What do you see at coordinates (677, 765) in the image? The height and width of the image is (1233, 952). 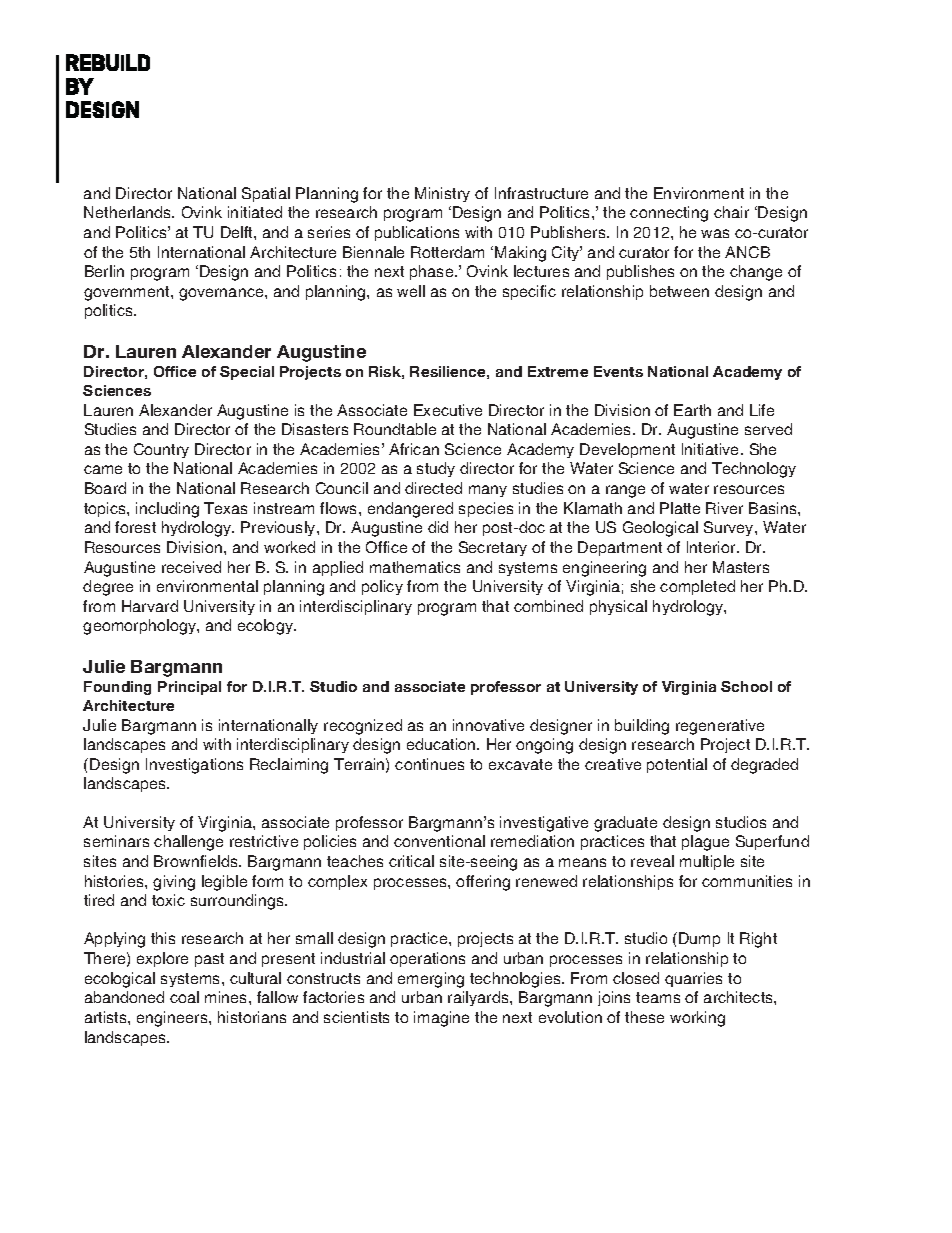 I see `potential` at bounding box center [677, 765].
